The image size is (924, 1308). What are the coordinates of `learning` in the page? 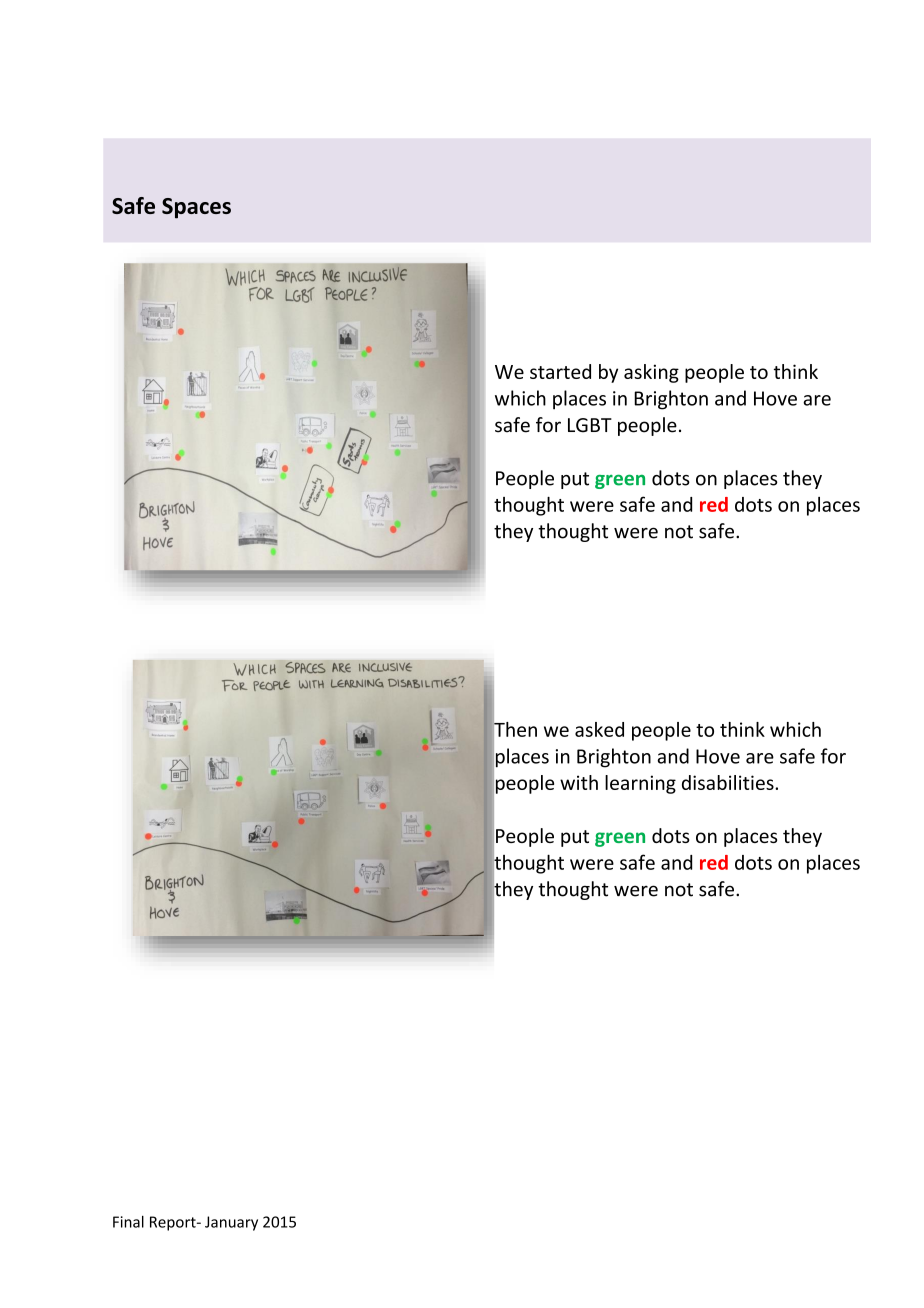 It's located at (640, 784).
